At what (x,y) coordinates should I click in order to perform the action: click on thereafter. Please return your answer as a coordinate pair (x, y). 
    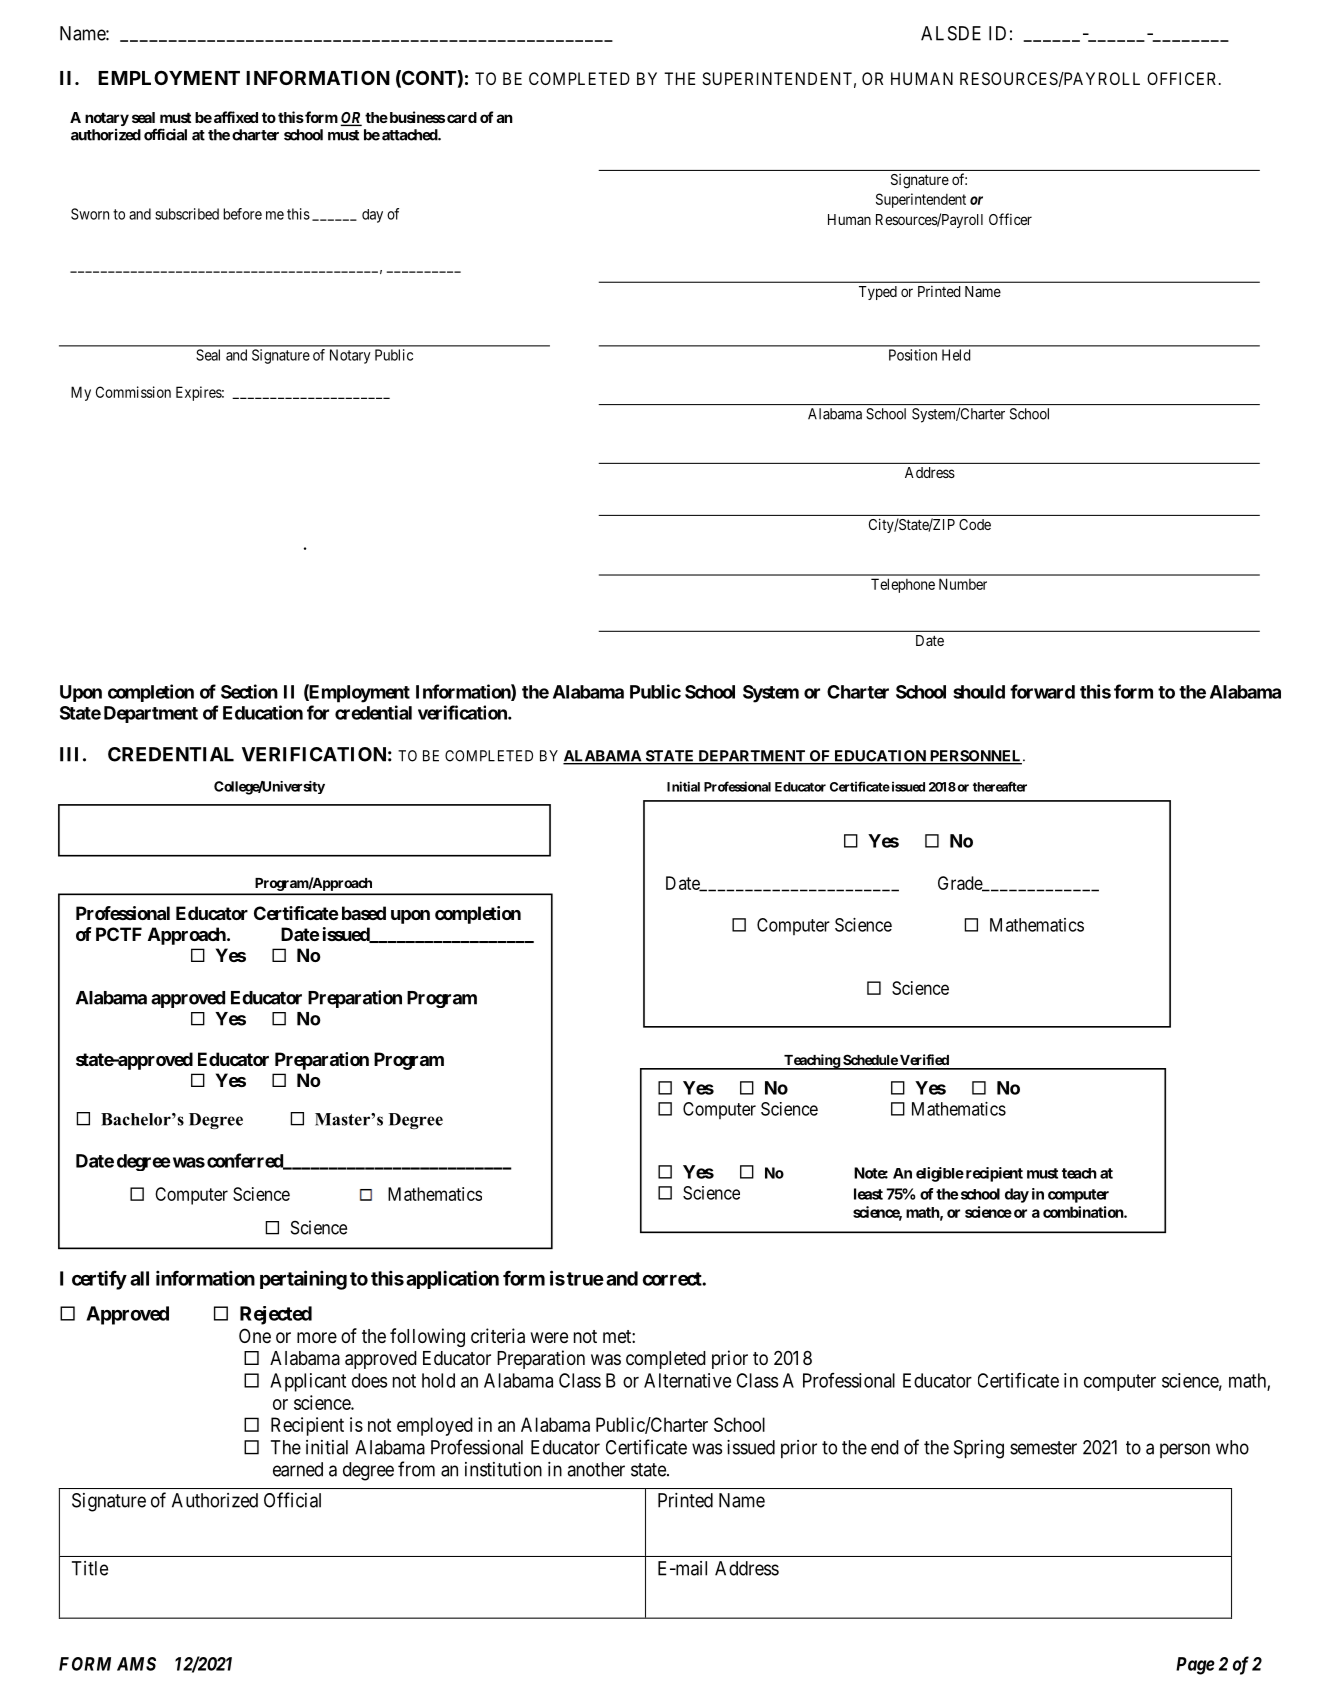
    Looking at the image, I should click on (1000, 786).
